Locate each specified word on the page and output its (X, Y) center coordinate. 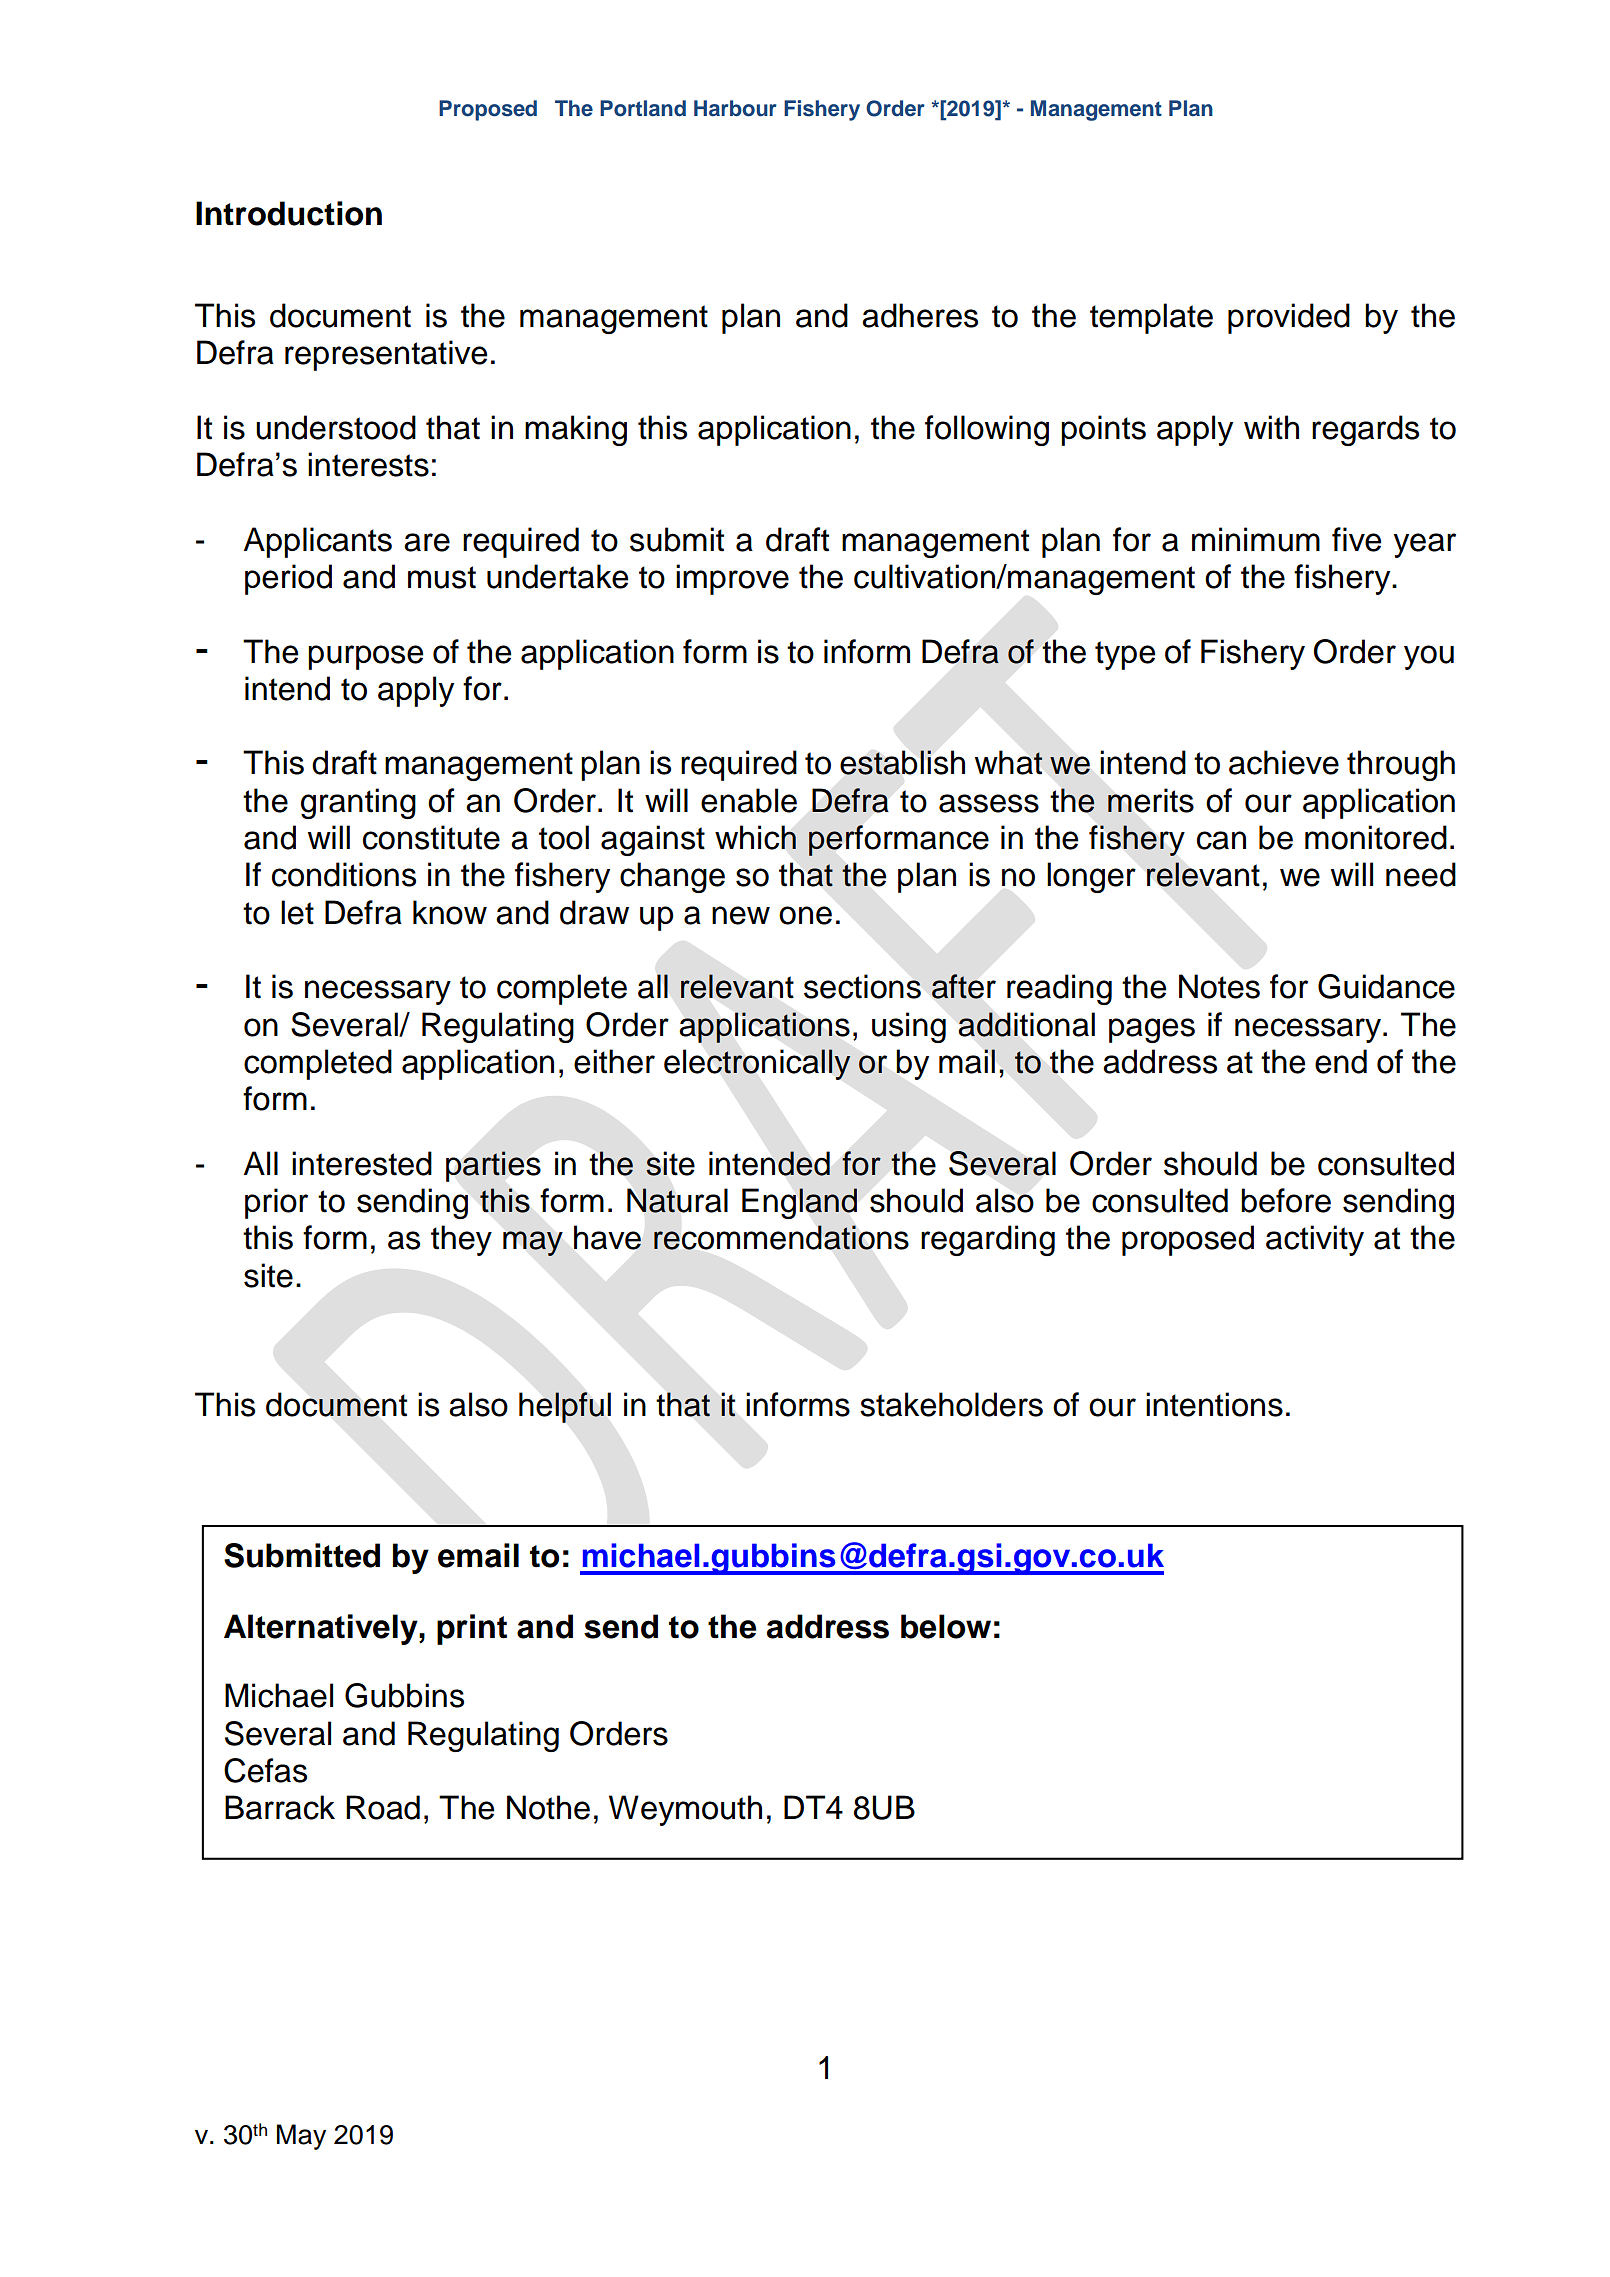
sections (862, 986)
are (427, 542)
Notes (1219, 986)
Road (383, 1807)
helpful (565, 1407)
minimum (1256, 539)
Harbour (735, 108)
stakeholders (951, 1404)
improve (732, 579)
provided (1289, 318)
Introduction (289, 213)
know (450, 912)
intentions (1214, 1404)
